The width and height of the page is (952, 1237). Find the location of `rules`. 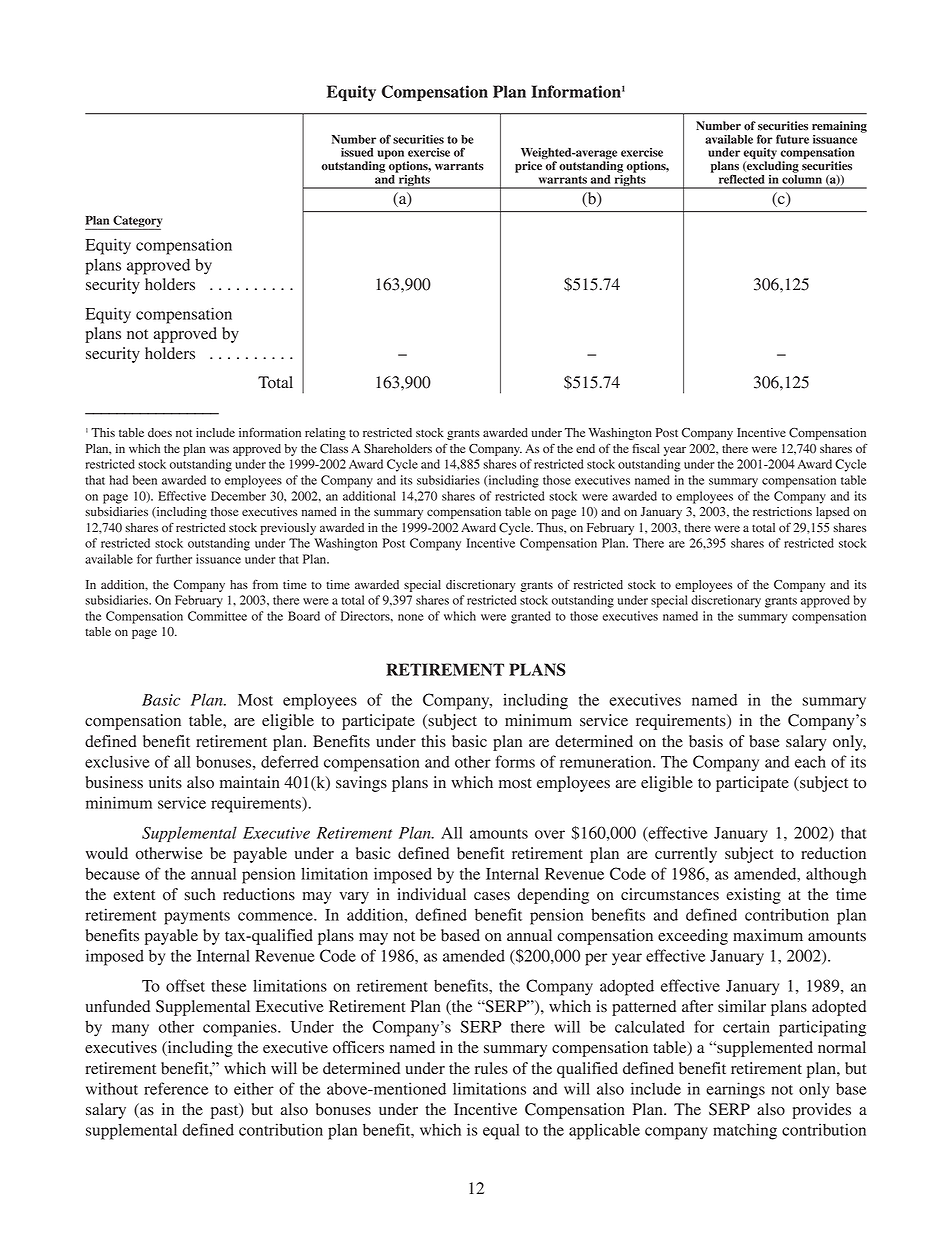

rules is located at coordinates (491, 1068).
